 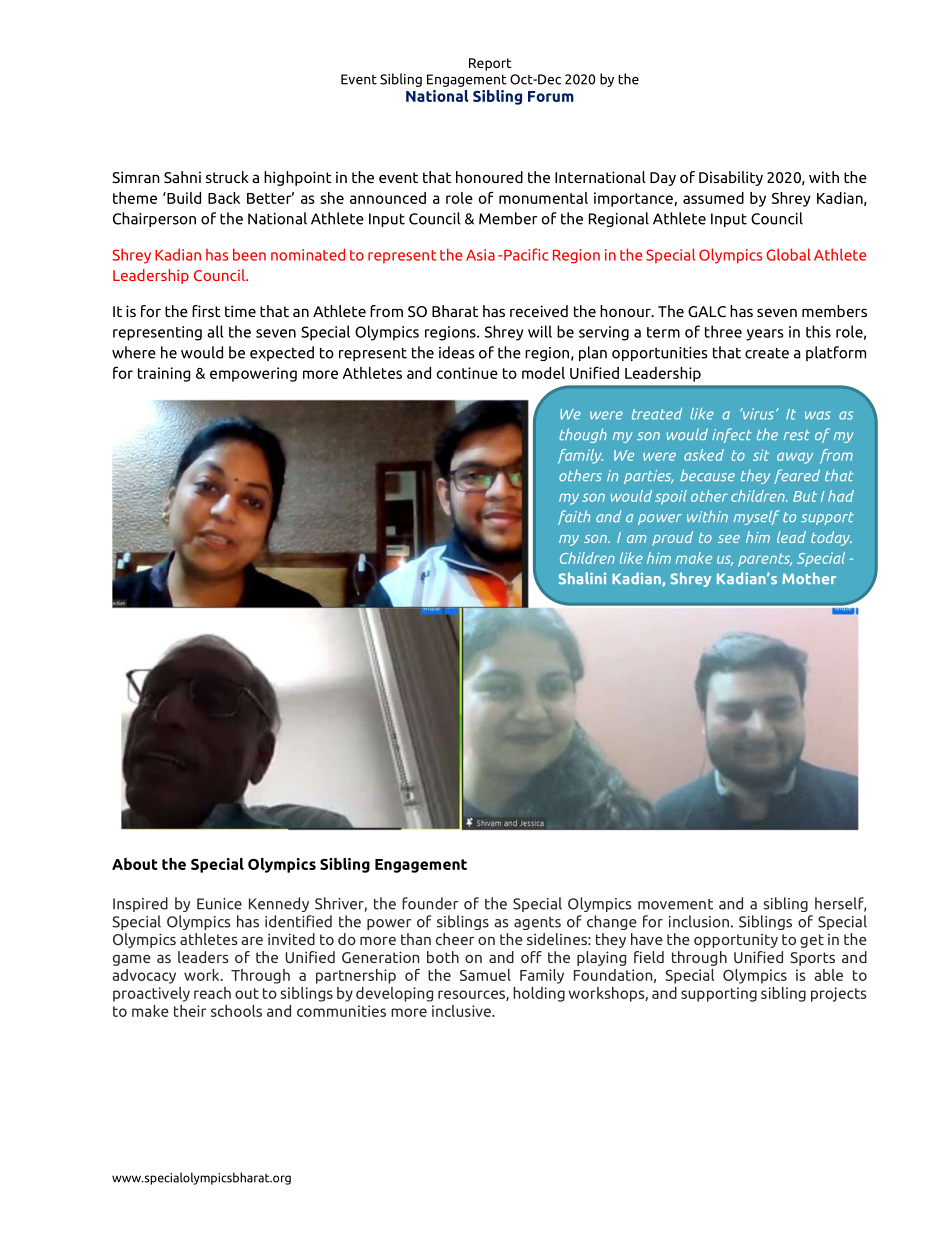 I want to click on Disability, so click(x=731, y=178).
